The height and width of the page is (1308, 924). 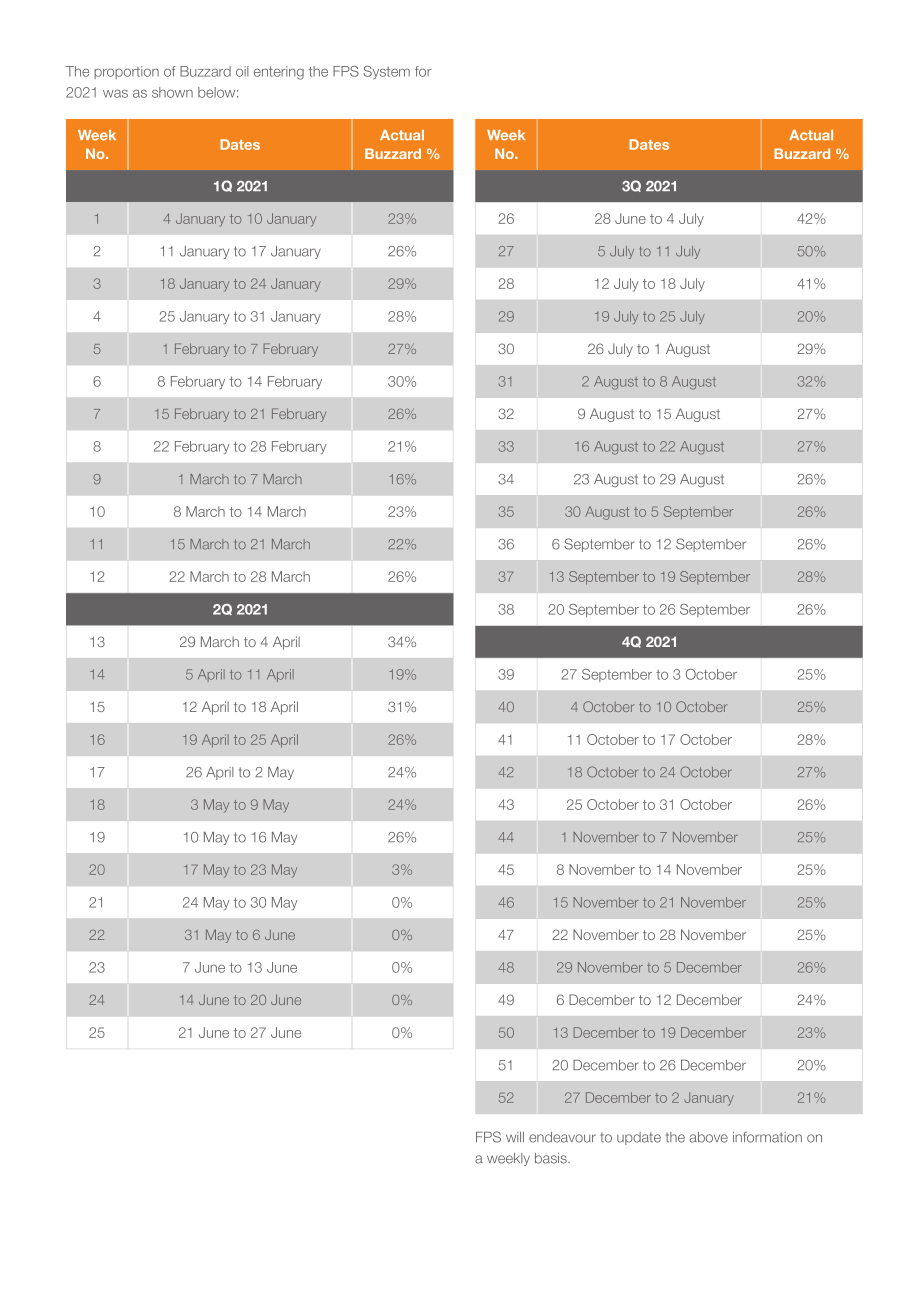 I want to click on entering, so click(x=279, y=73).
